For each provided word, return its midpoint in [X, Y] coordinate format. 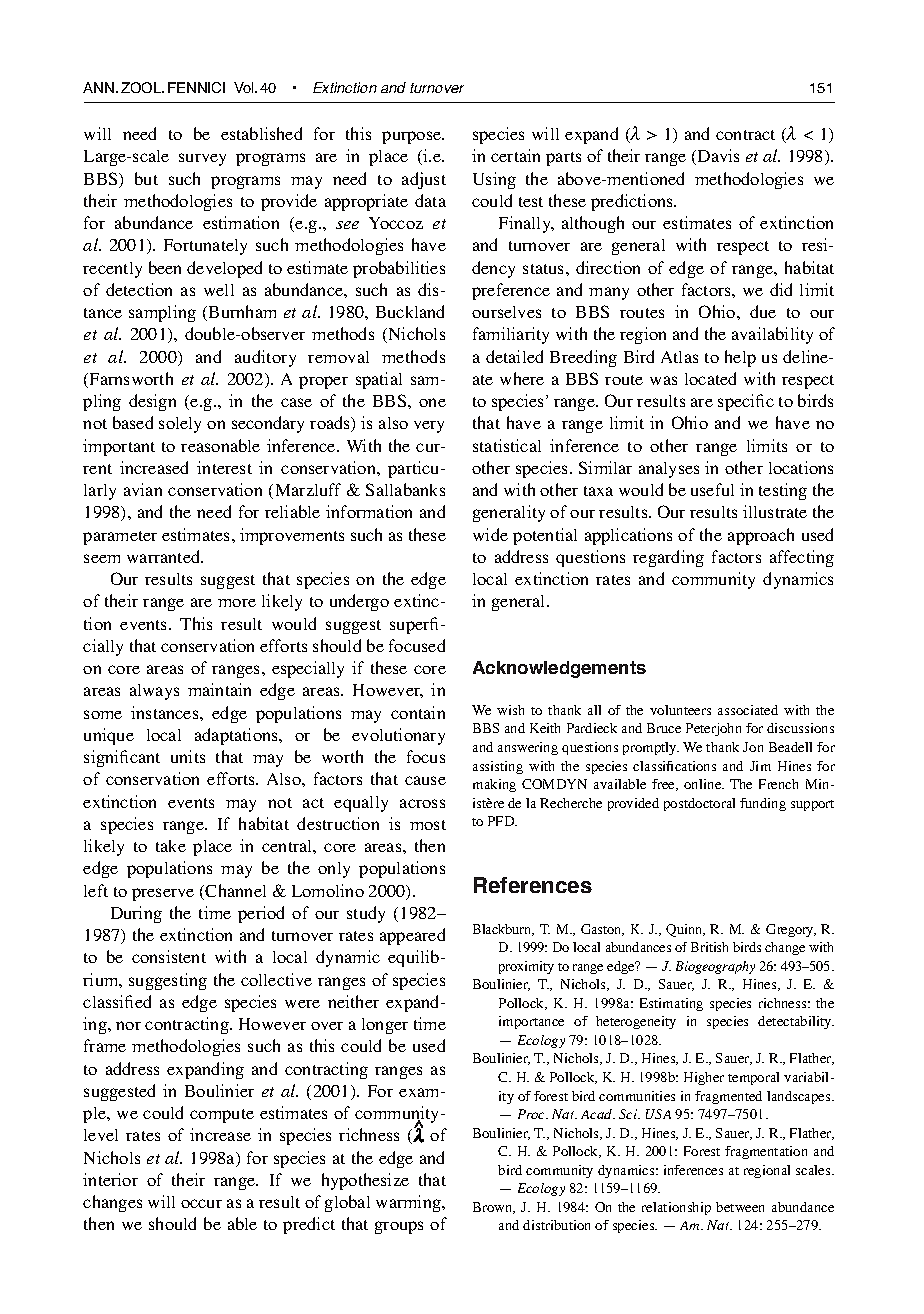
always [154, 692]
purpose [413, 137]
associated [748, 710]
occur [201, 1203]
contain [418, 712]
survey [202, 159]
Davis [718, 155]
